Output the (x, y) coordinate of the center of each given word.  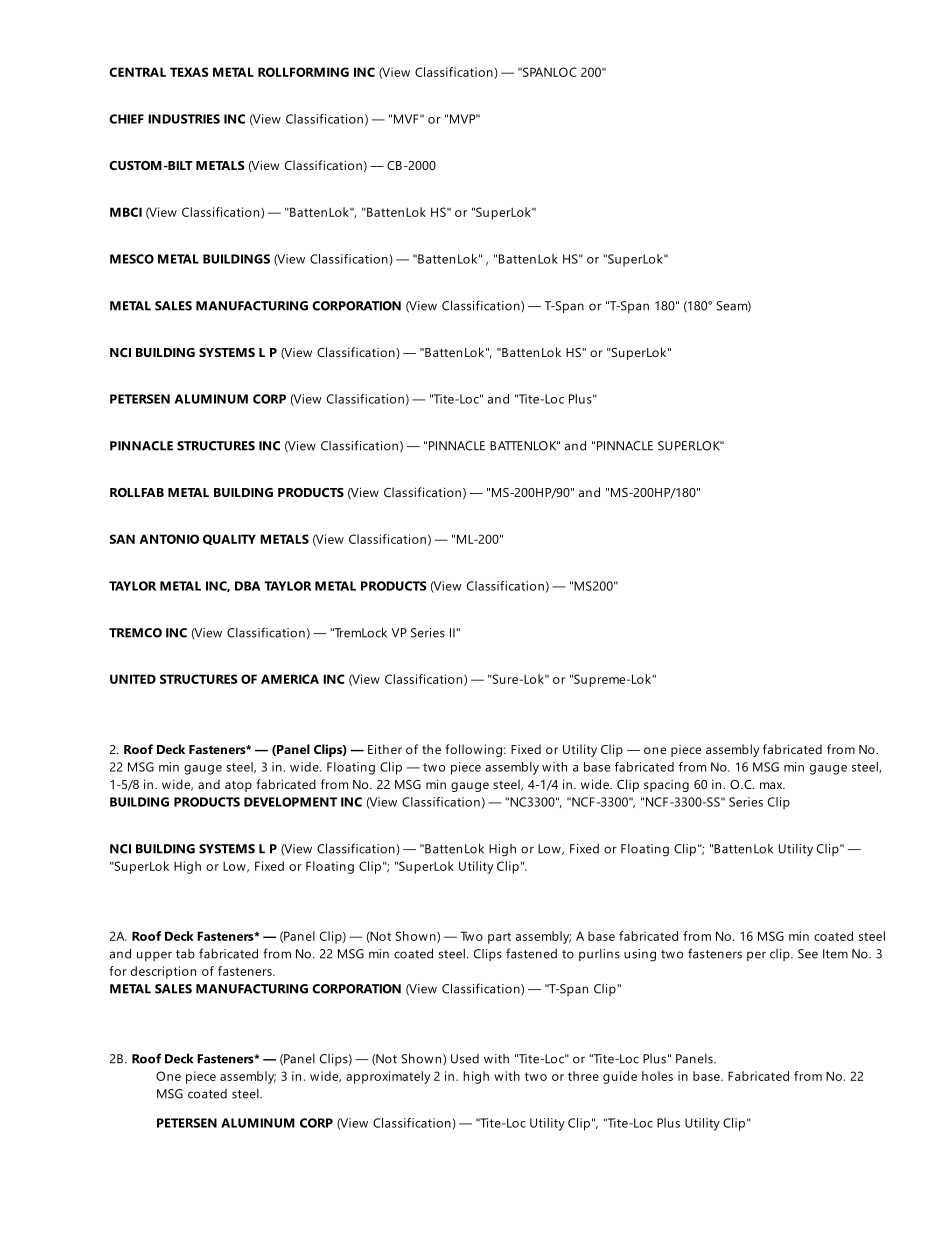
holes (657, 1076)
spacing (666, 786)
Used (465, 1059)
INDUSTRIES (184, 119)
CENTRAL (137, 72)
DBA (247, 586)
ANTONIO (169, 539)
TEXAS (189, 72)
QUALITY (229, 539)
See (808, 954)
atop (238, 786)
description (163, 972)
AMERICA (290, 679)
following (474, 750)
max (772, 785)
